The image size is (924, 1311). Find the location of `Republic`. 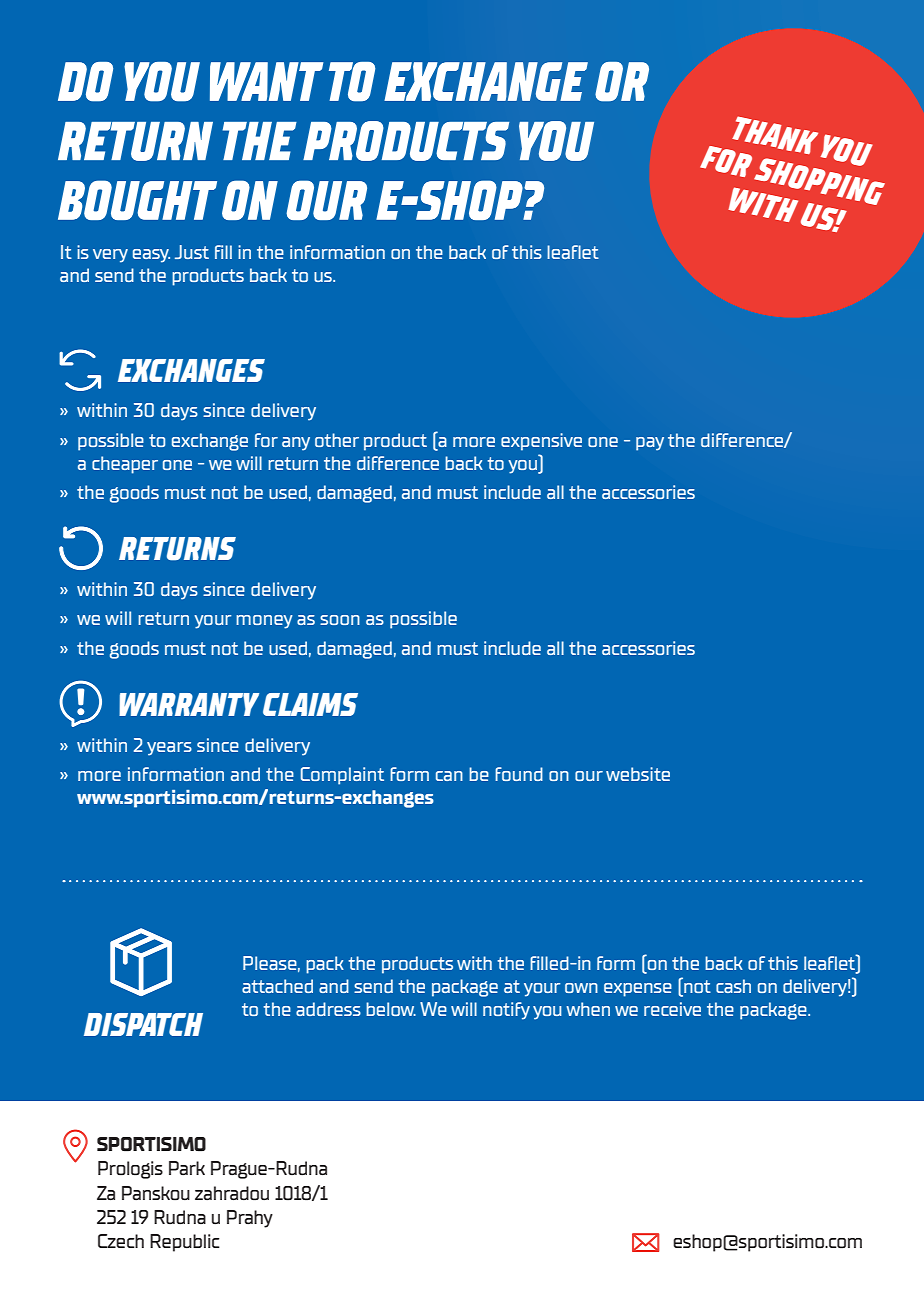

Republic is located at coordinates (185, 1243).
